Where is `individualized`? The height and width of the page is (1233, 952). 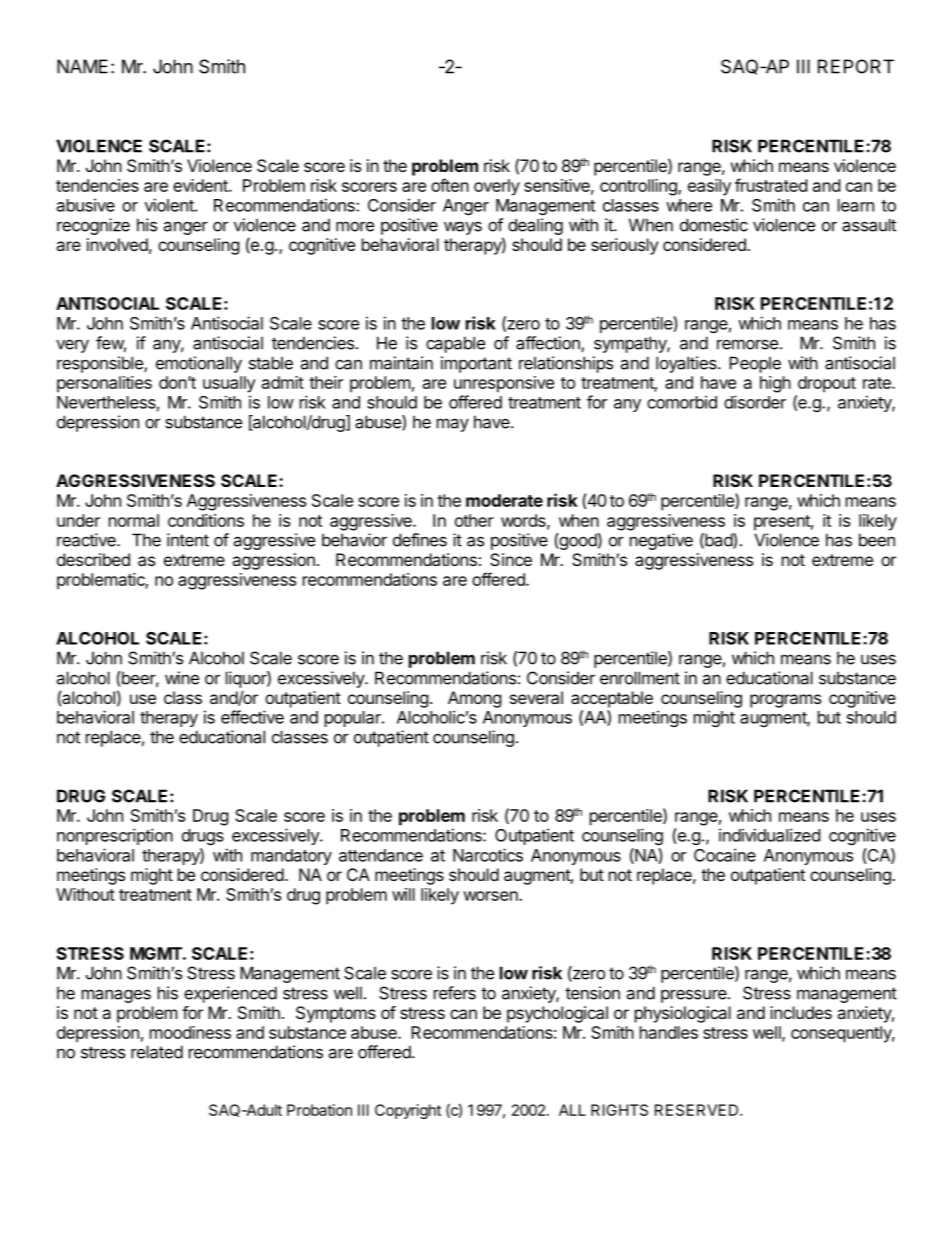 individualized is located at coordinates (769, 835).
